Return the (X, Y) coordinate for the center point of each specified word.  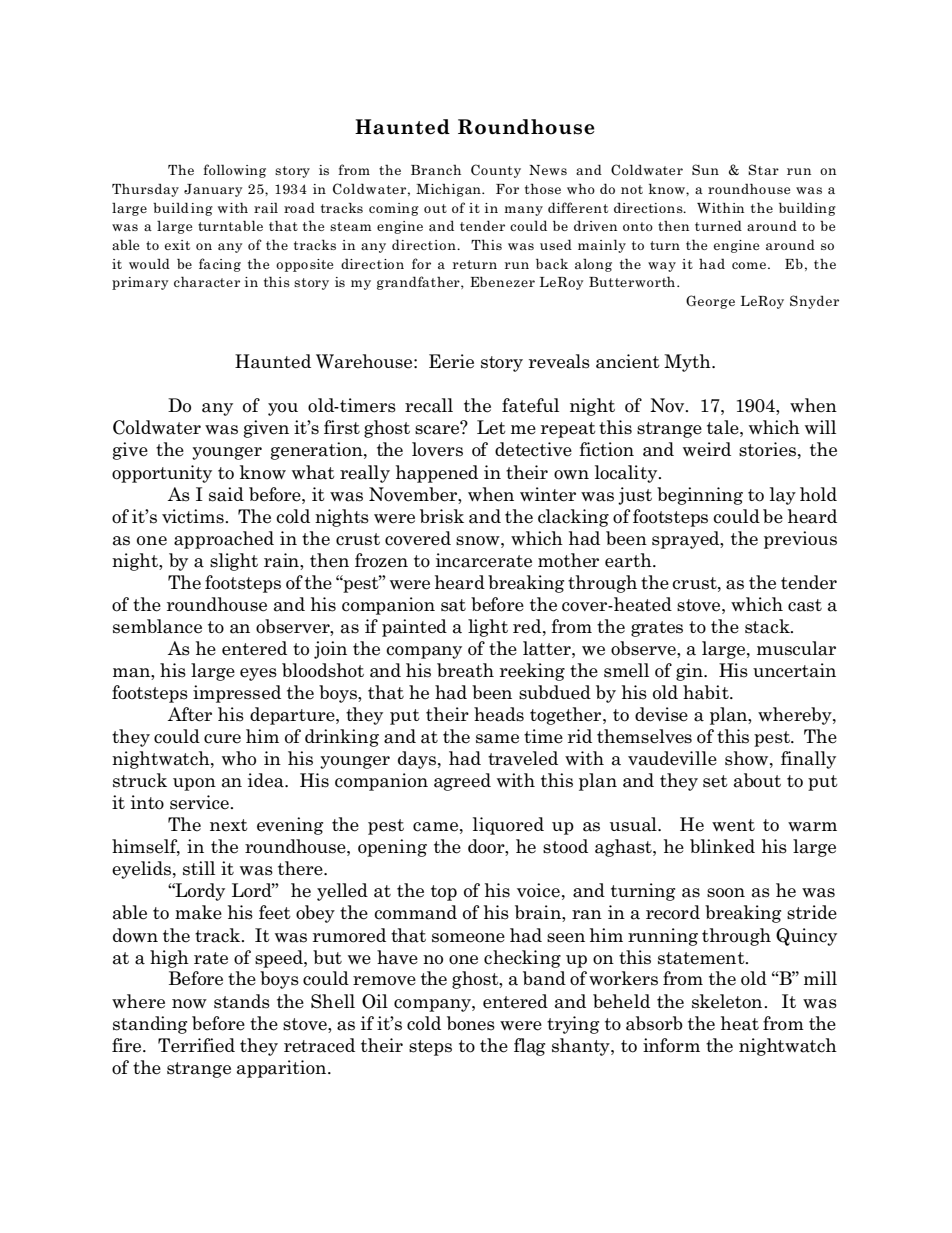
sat (453, 605)
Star (763, 169)
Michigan (449, 190)
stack (768, 626)
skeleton (728, 1001)
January (213, 190)
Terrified (196, 1045)
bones (471, 1023)
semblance (157, 626)
